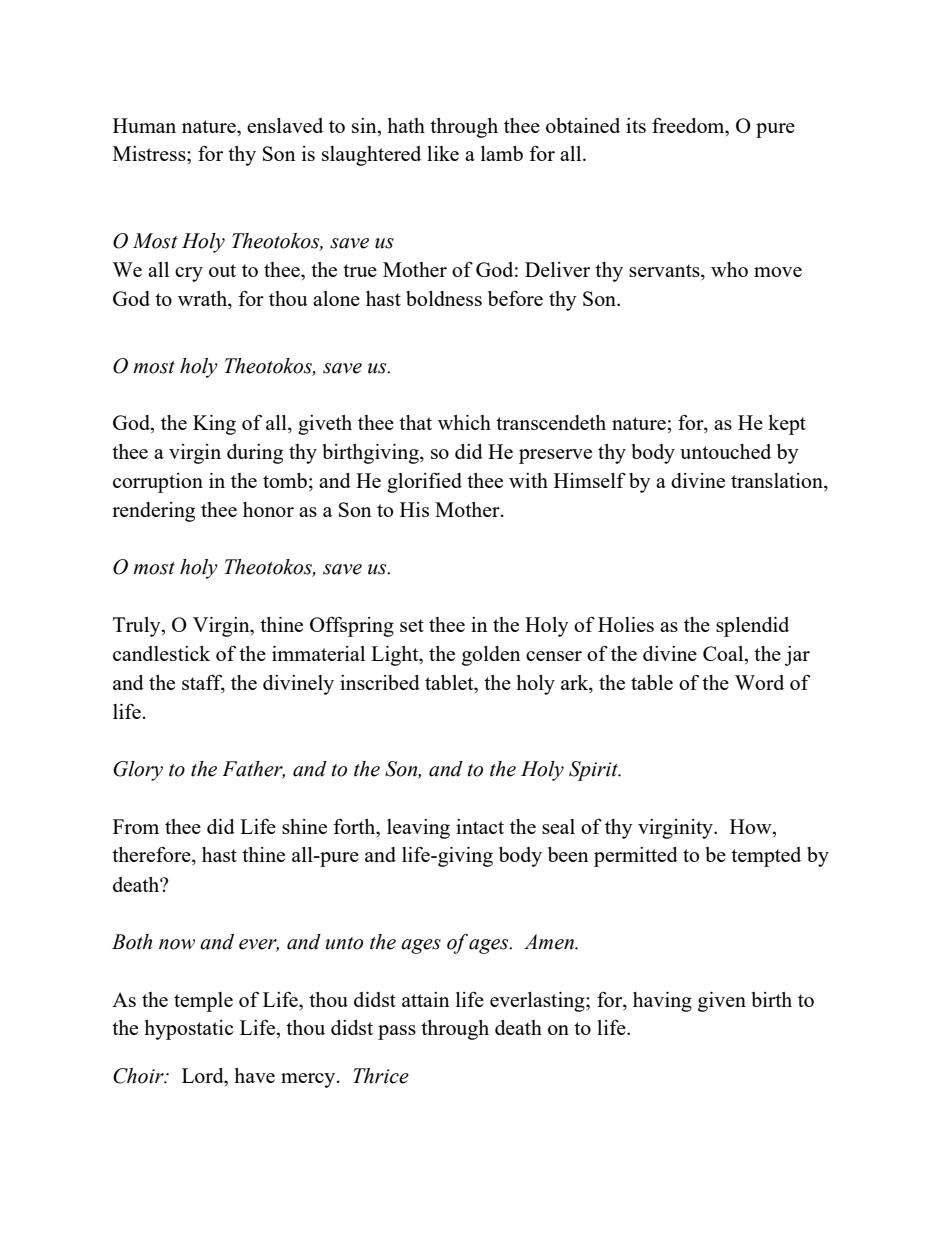  What do you see at coordinates (787, 425) in the screenshot?
I see `kept` at bounding box center [787, 425].
